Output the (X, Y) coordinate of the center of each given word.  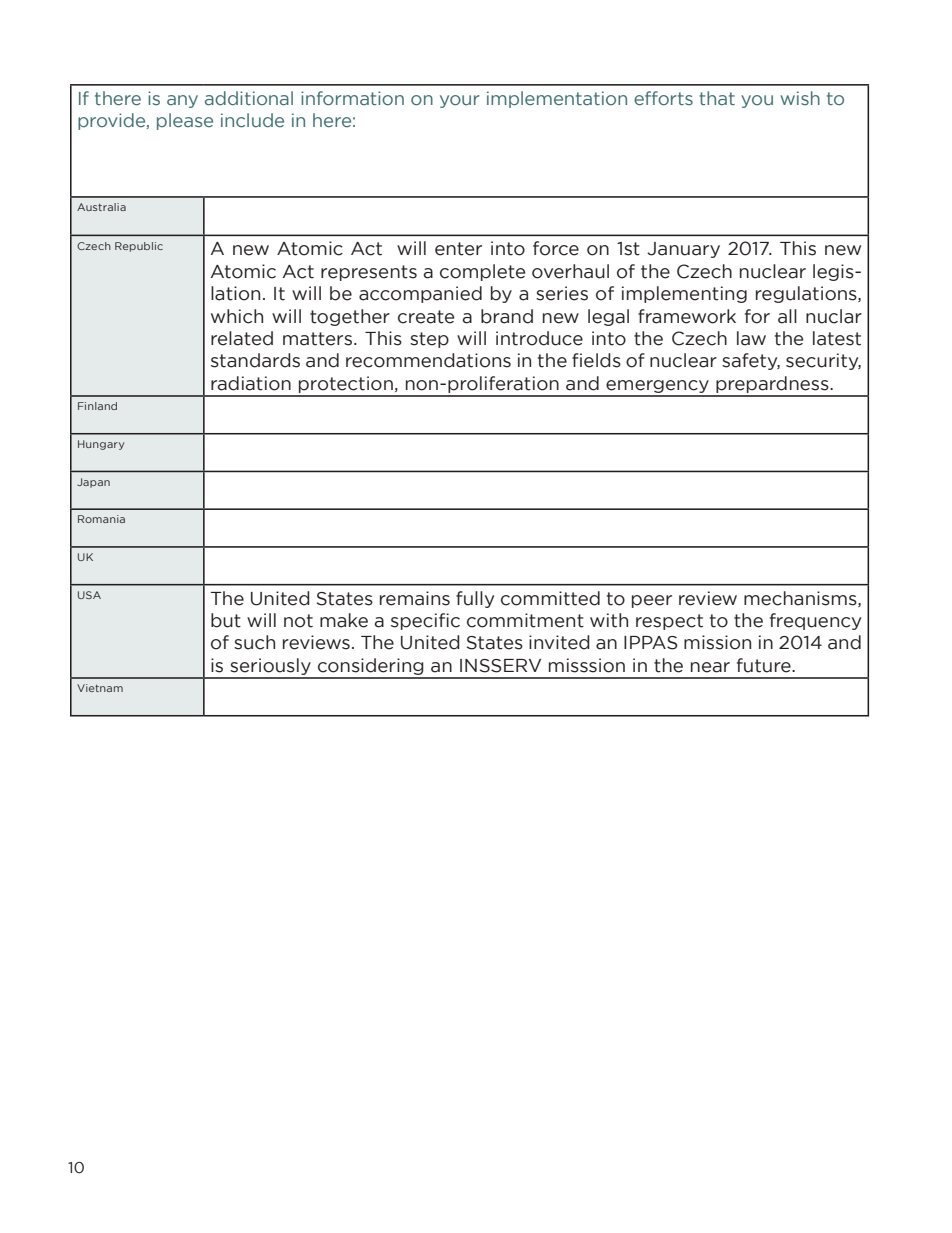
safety (751, 361)
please (185, 121)
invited (559, 642)
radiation (251, 383)
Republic (139, 247)
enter (458, 249)
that (717, 98)
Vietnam (100, 688)
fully (475, 599)
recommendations (428, 360)
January (683, 250)
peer (652, 601)
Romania (101, 519)
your (460, 101)
